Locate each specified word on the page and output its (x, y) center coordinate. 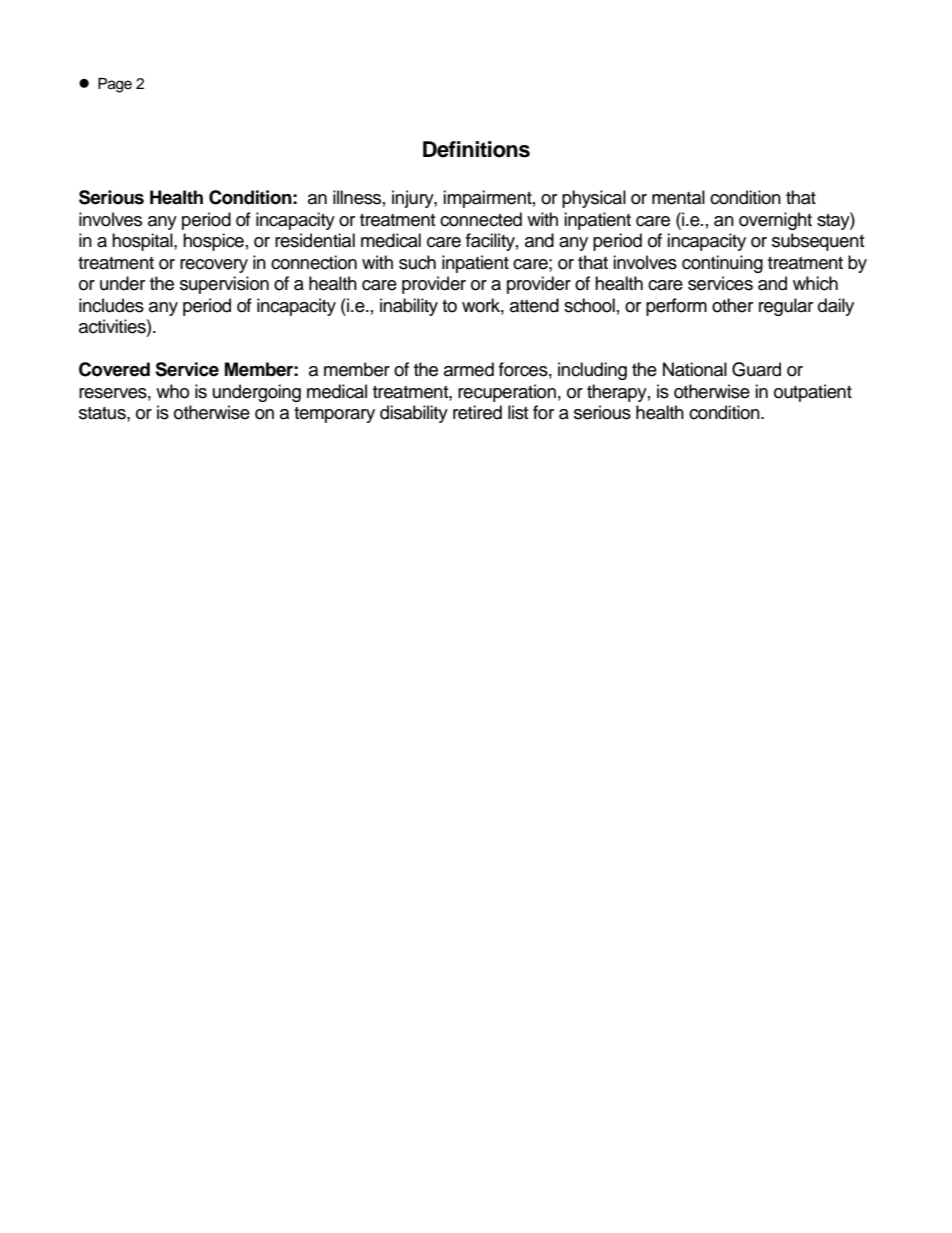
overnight (775, 221)
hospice (213, 242)
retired (477, 412)
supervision (224, 285)
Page (115, 85)
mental (678, 197)
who (172, 391)
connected (481, 219)
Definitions (476, 149)
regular (786, 307)
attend (534, 305)
